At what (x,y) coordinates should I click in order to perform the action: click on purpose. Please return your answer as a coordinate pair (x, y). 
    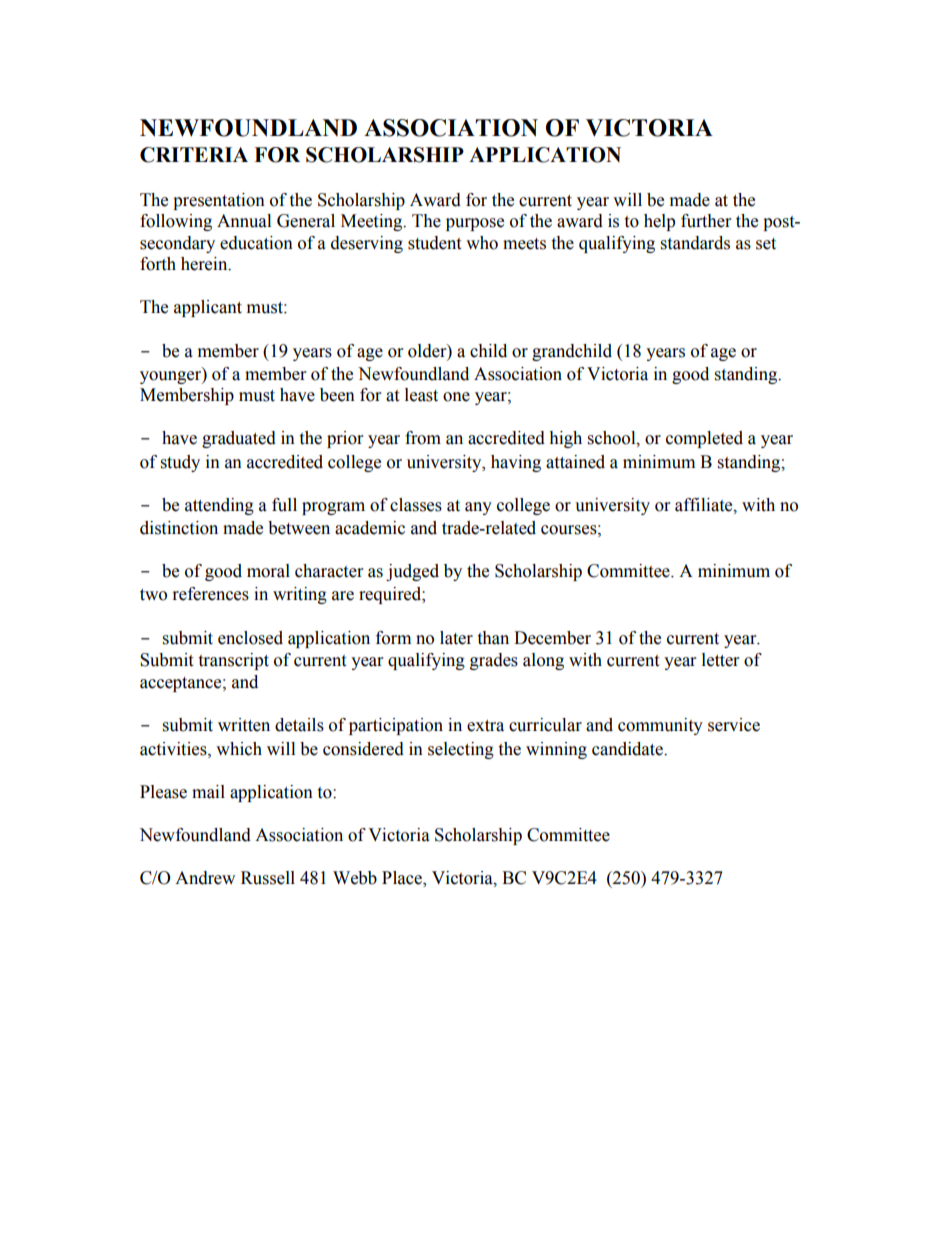
    Looking at the image, I should click on (475, 224).
